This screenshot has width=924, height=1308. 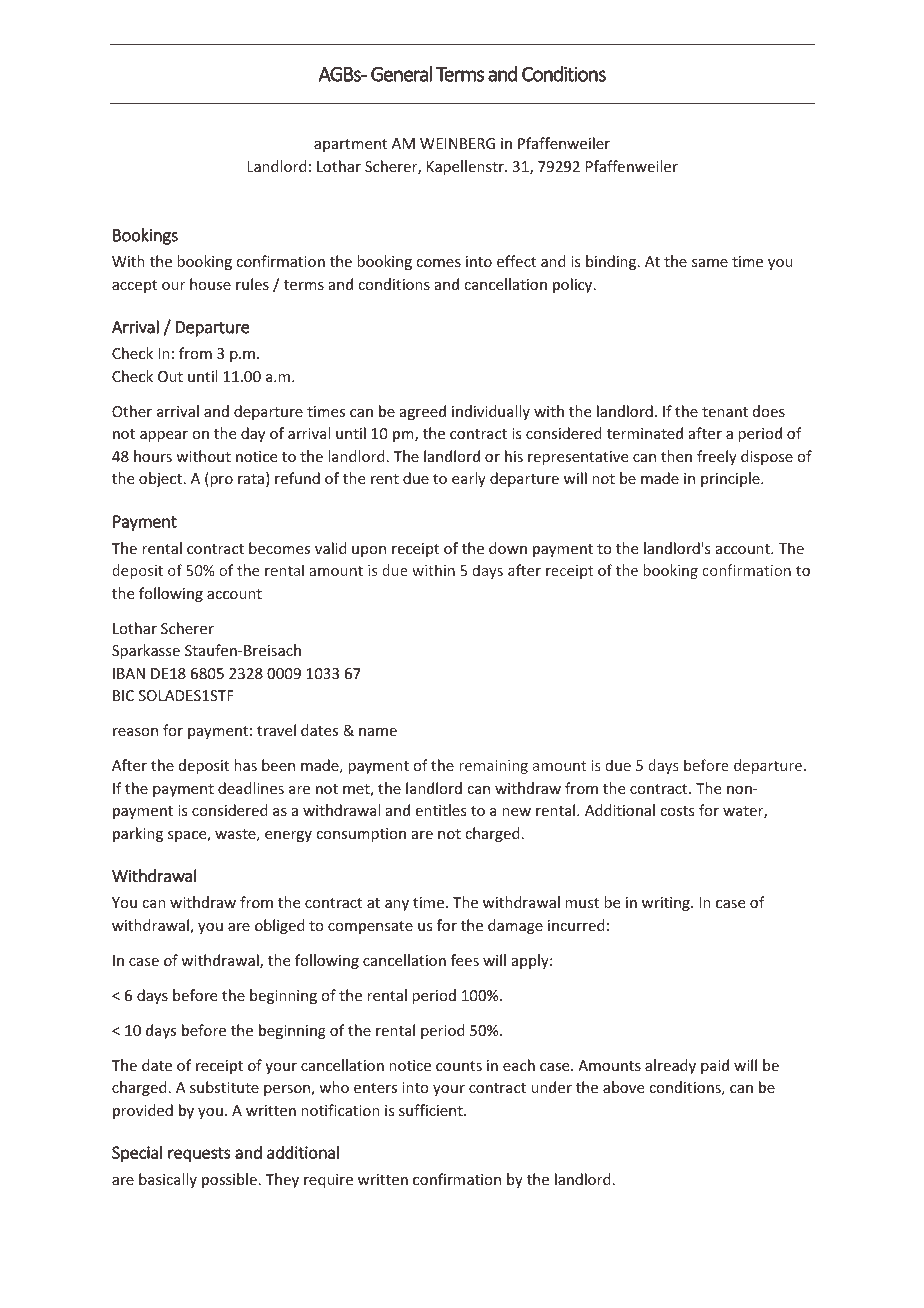 What do you see at coordinates (251, 788) in the screenshot?
I see `deadlines` at bounding box center [251, 788].
